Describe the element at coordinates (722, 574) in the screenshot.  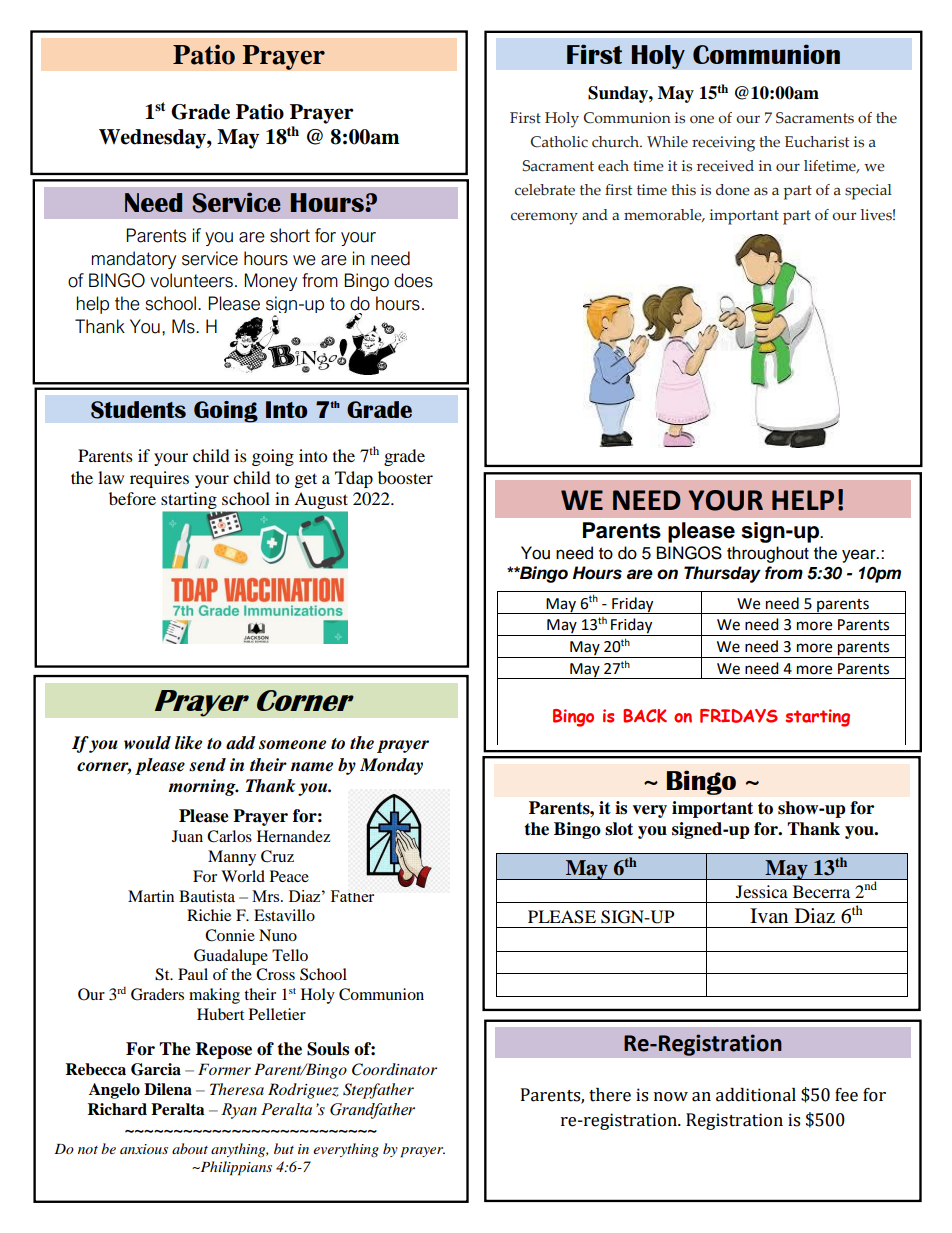
I see `Thursday` at that location.
